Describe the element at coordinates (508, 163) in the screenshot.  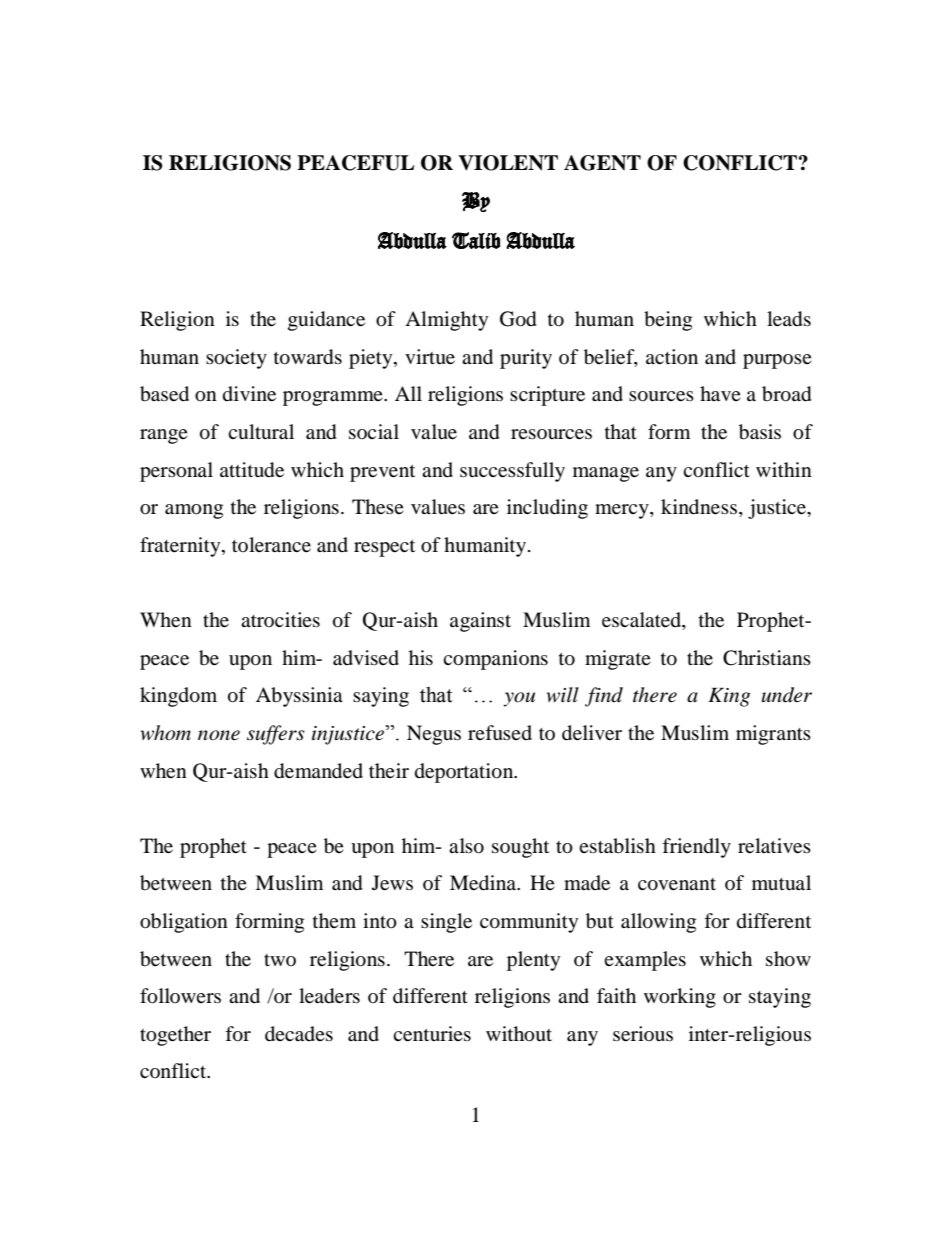
I see `VIOLENT` at that location.
